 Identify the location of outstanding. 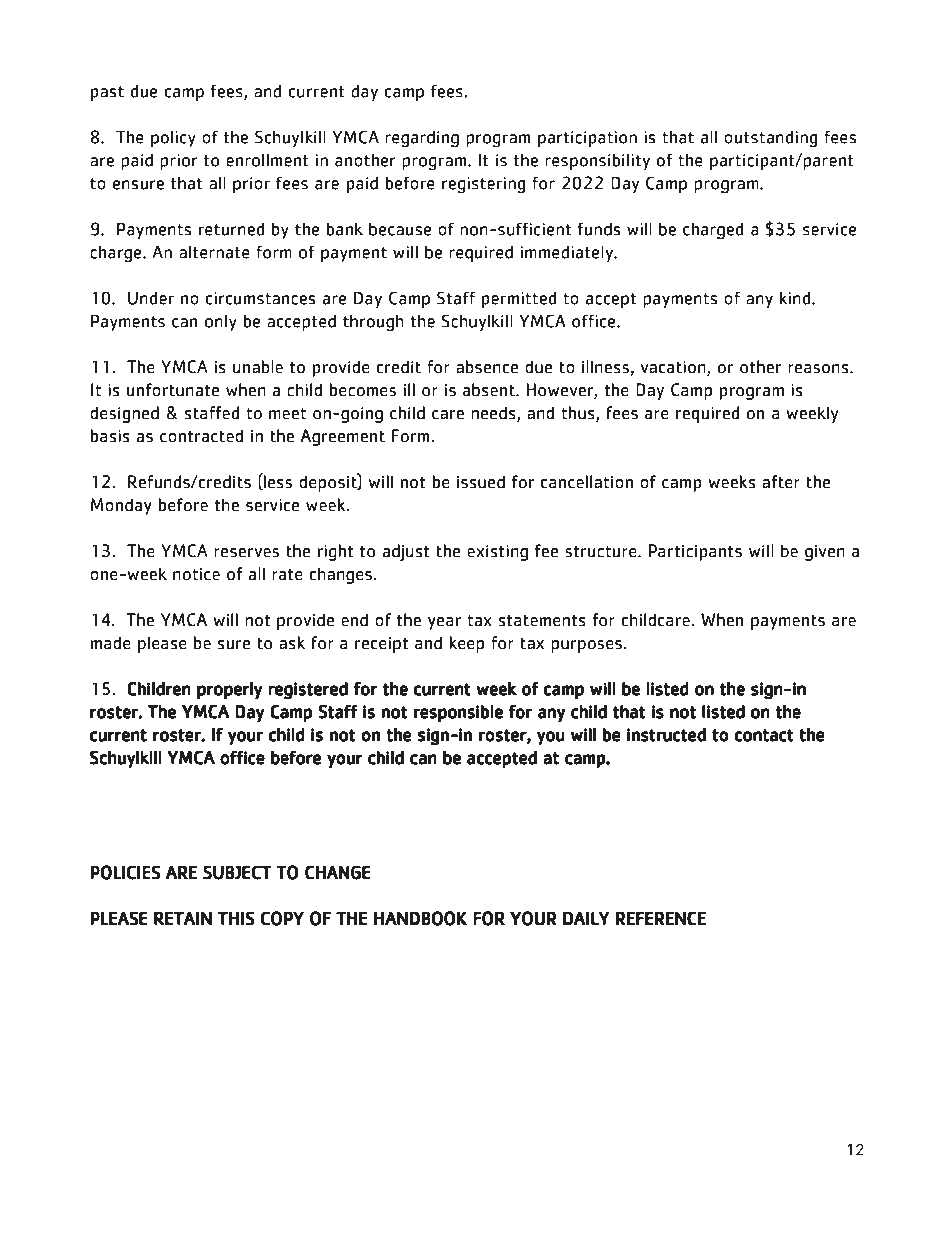
(770, 138).
